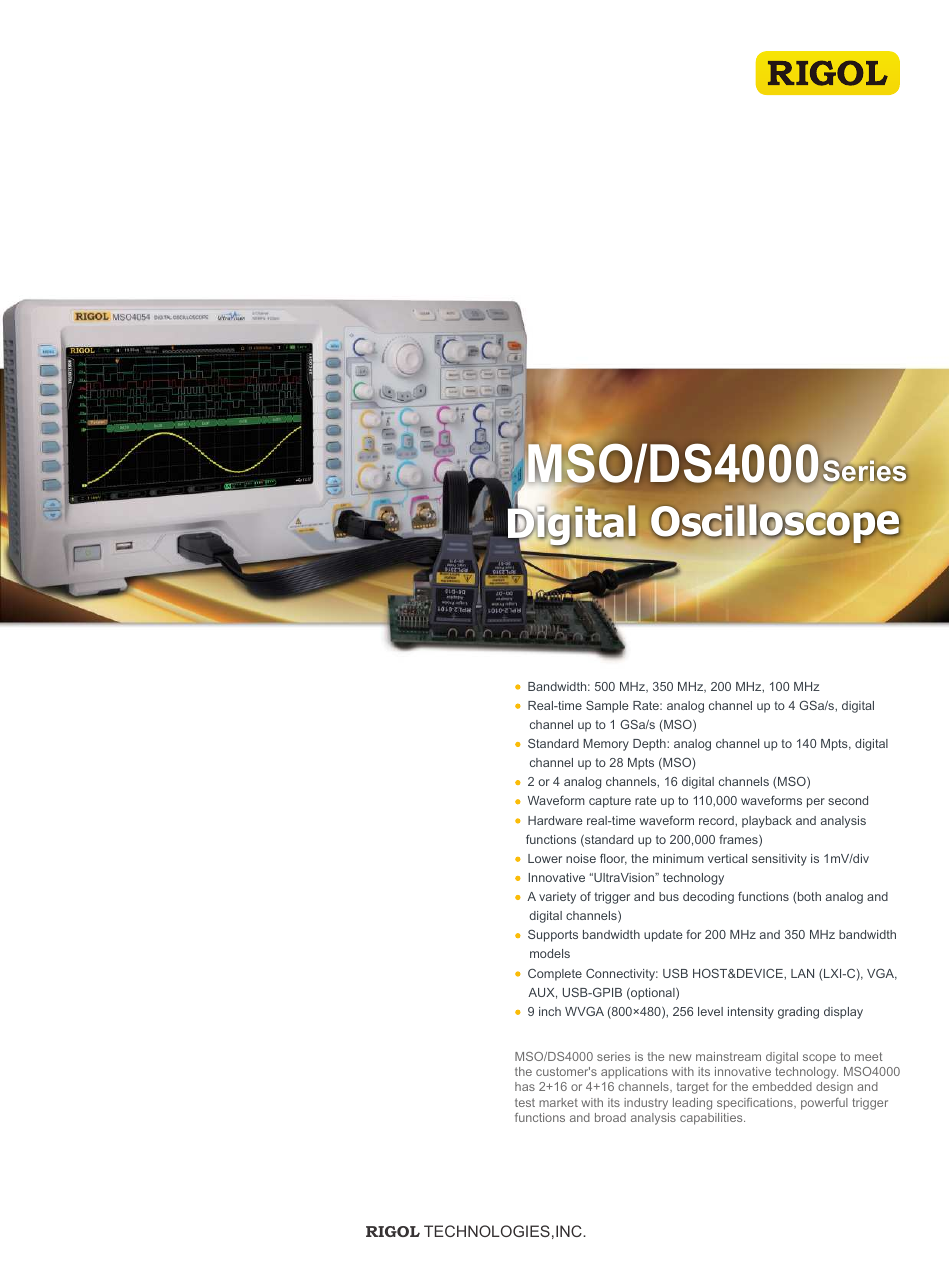 This document has height=1288, width=949. Describe the element at coordinates (692, 1104) in the document. I see `leading` at that location.
